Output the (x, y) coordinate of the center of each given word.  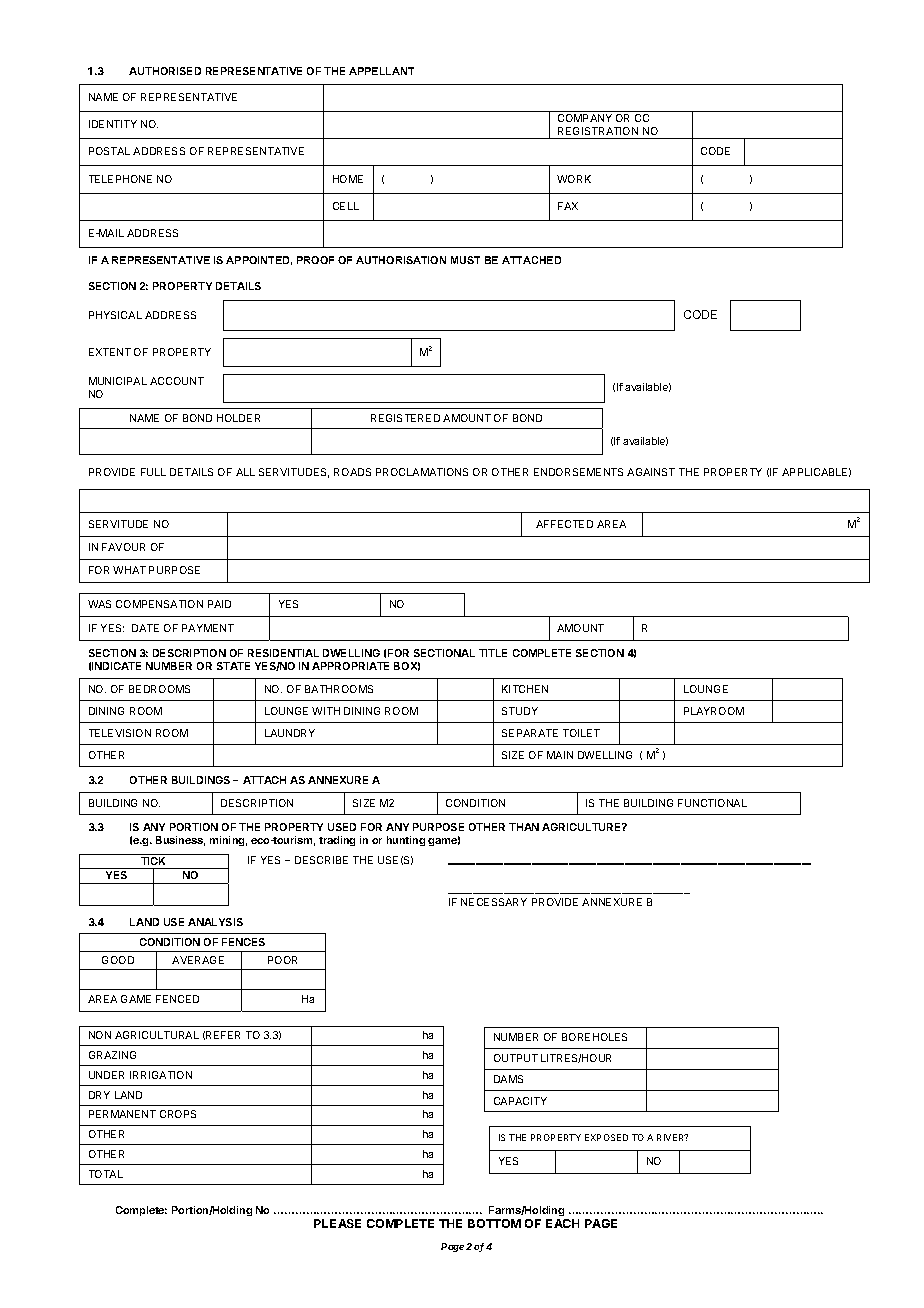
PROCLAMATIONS (422, 472)
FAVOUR (123, 547)
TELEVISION (120, 733)
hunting (406, 841)
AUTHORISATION (401, 260)
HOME (348, 179)
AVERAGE (198, 960)
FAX (568, 206)
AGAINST (651, 472)
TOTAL (106, 1174)
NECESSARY (494, 902)
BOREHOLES (594, 1037)
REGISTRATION (598, 131)
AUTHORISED (165, 71)
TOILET (581, 733)
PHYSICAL (115, 315)
